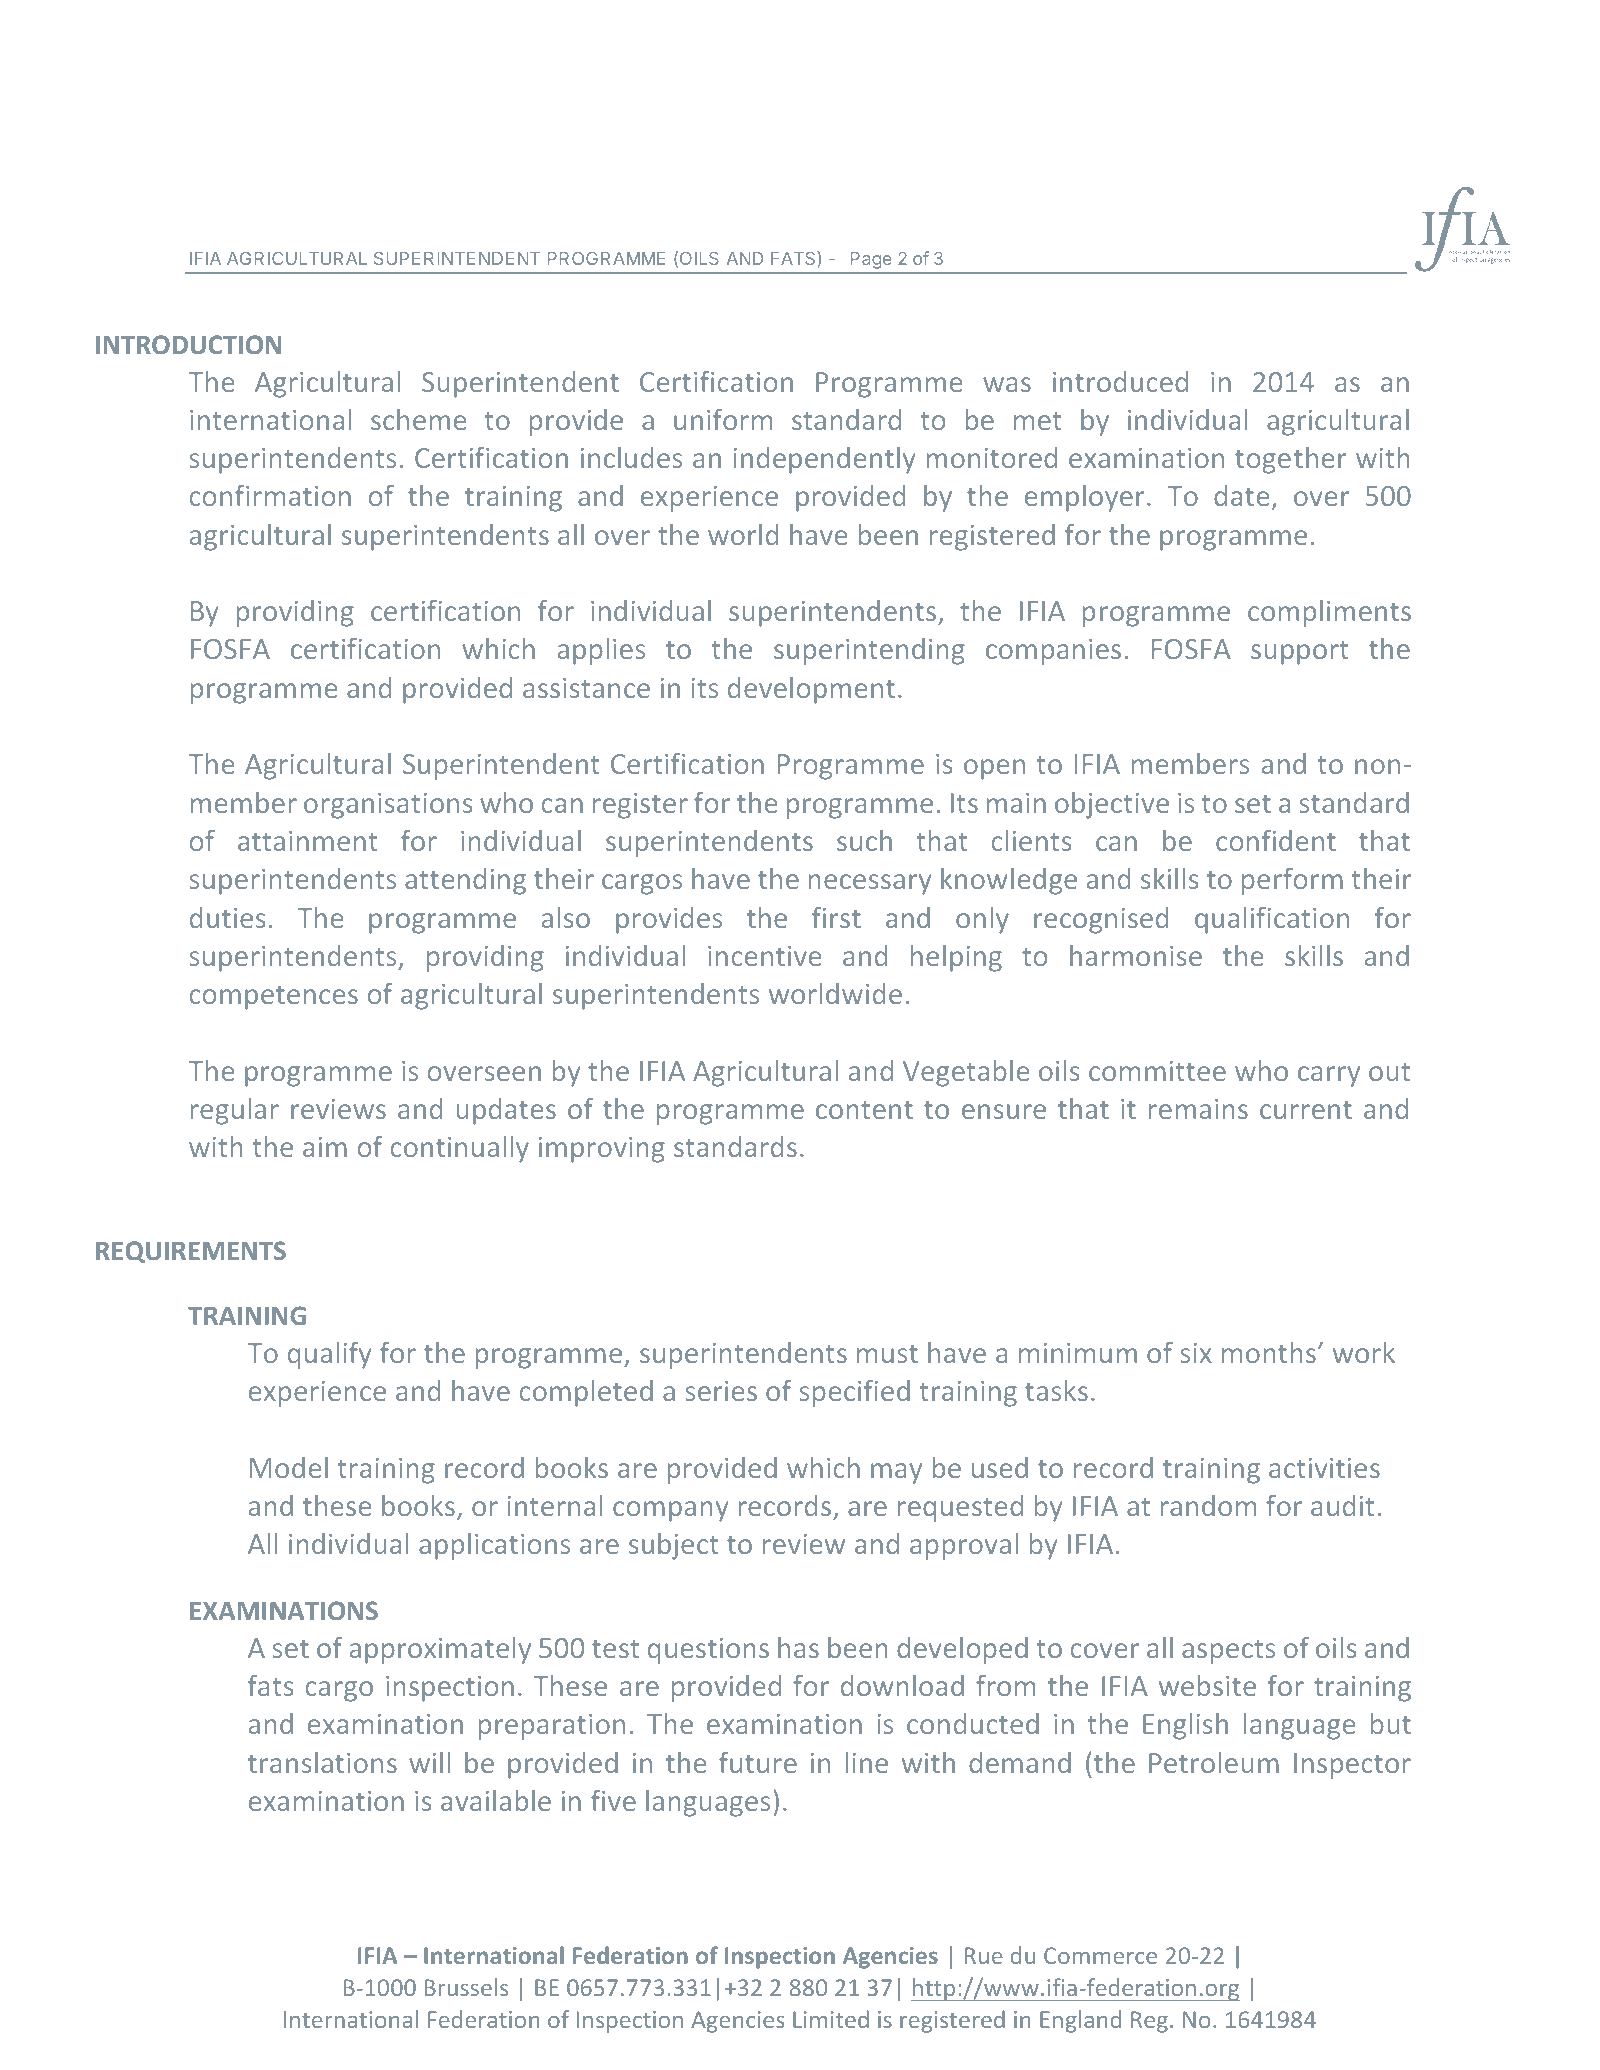 This screenshot has width=1600, height=2070. I want to click on content, so click(864, 1110).
